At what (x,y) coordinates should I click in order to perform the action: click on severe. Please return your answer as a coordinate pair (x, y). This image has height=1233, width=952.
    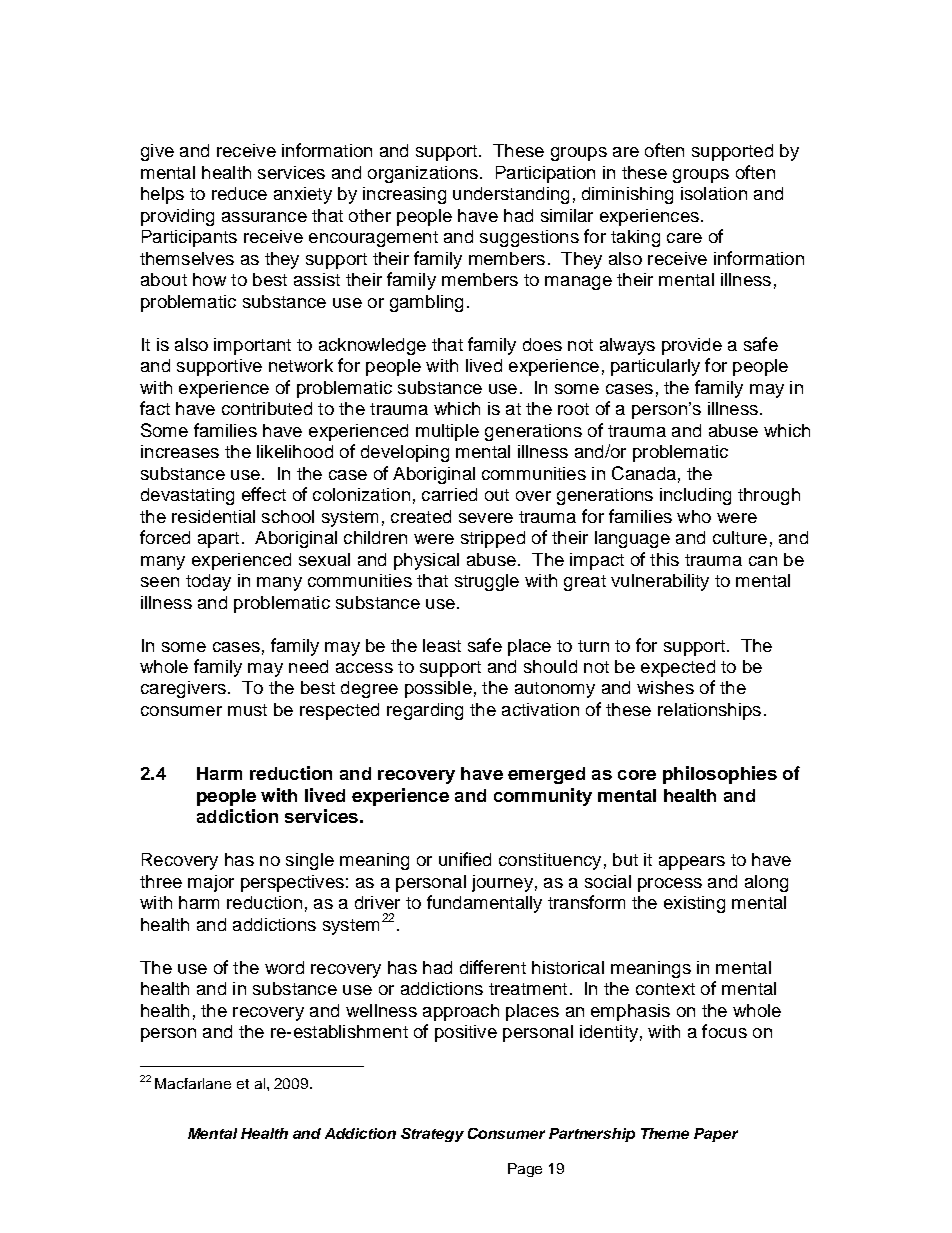
    Looking at the image, I should click on (486, 518).
